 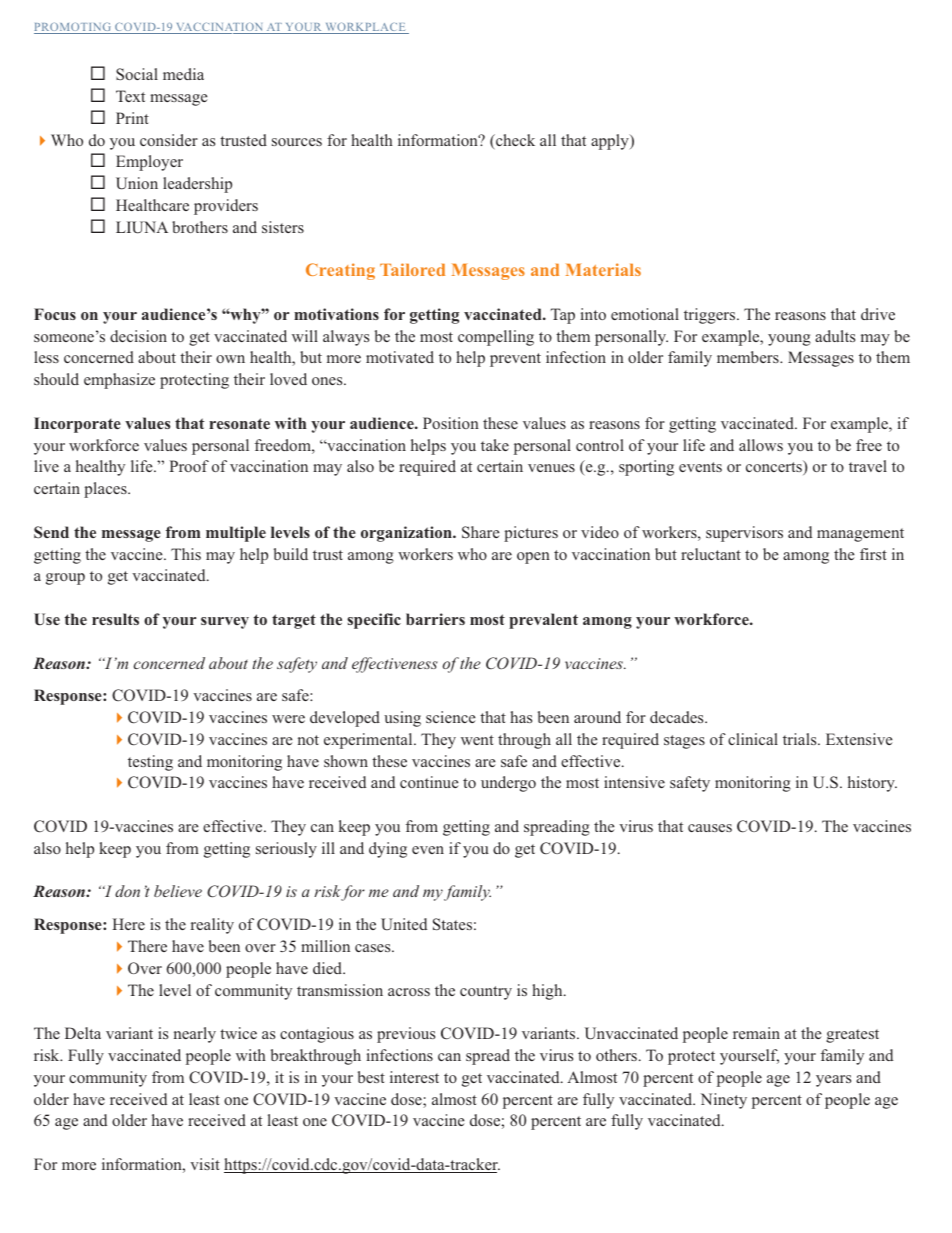 What do you see at coordinates (137, 74) in the page?
I see `Social` at bounding box center [137, 74].
